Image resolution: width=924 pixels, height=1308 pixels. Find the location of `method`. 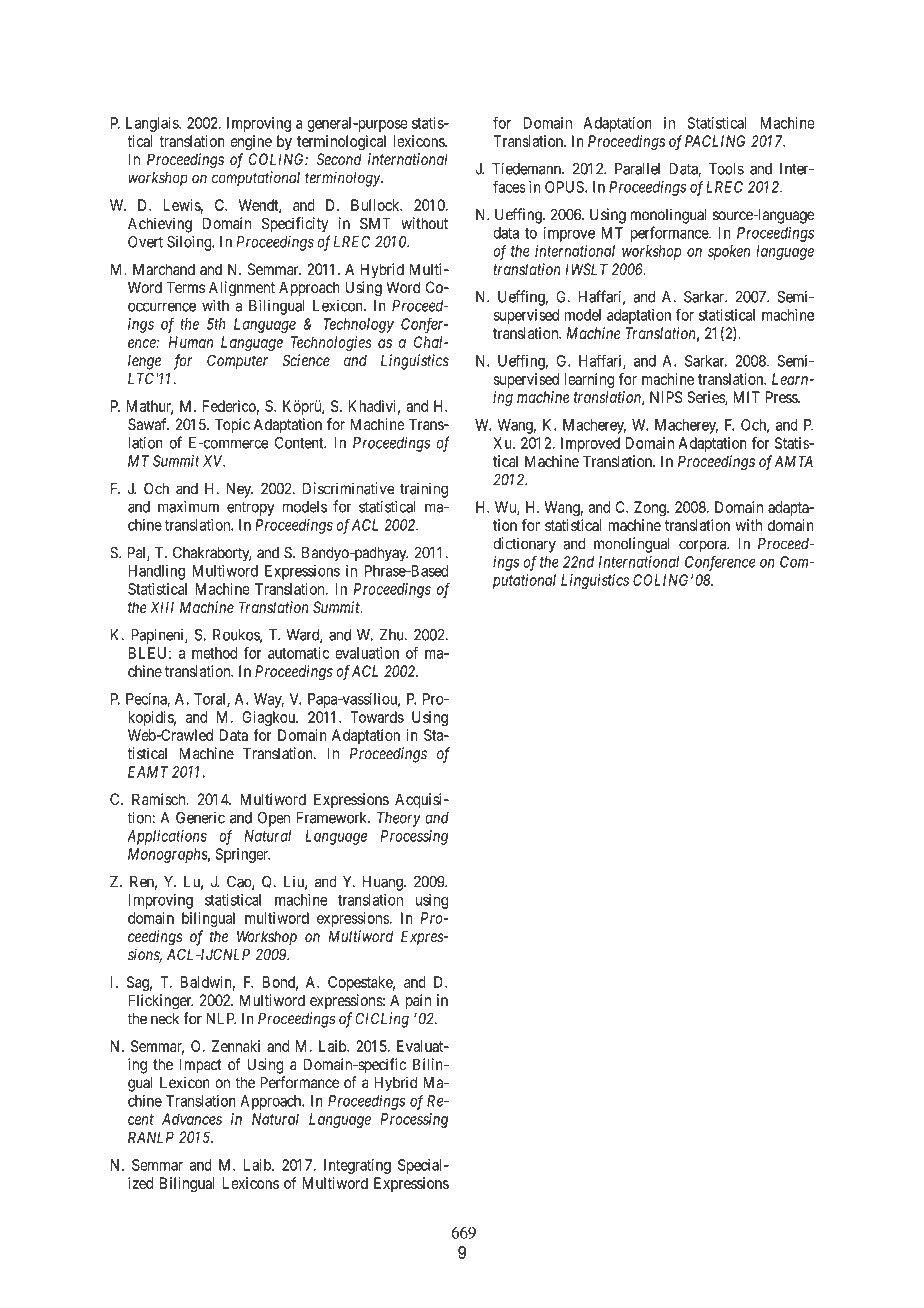

method is located at coordinates (215, 653).
